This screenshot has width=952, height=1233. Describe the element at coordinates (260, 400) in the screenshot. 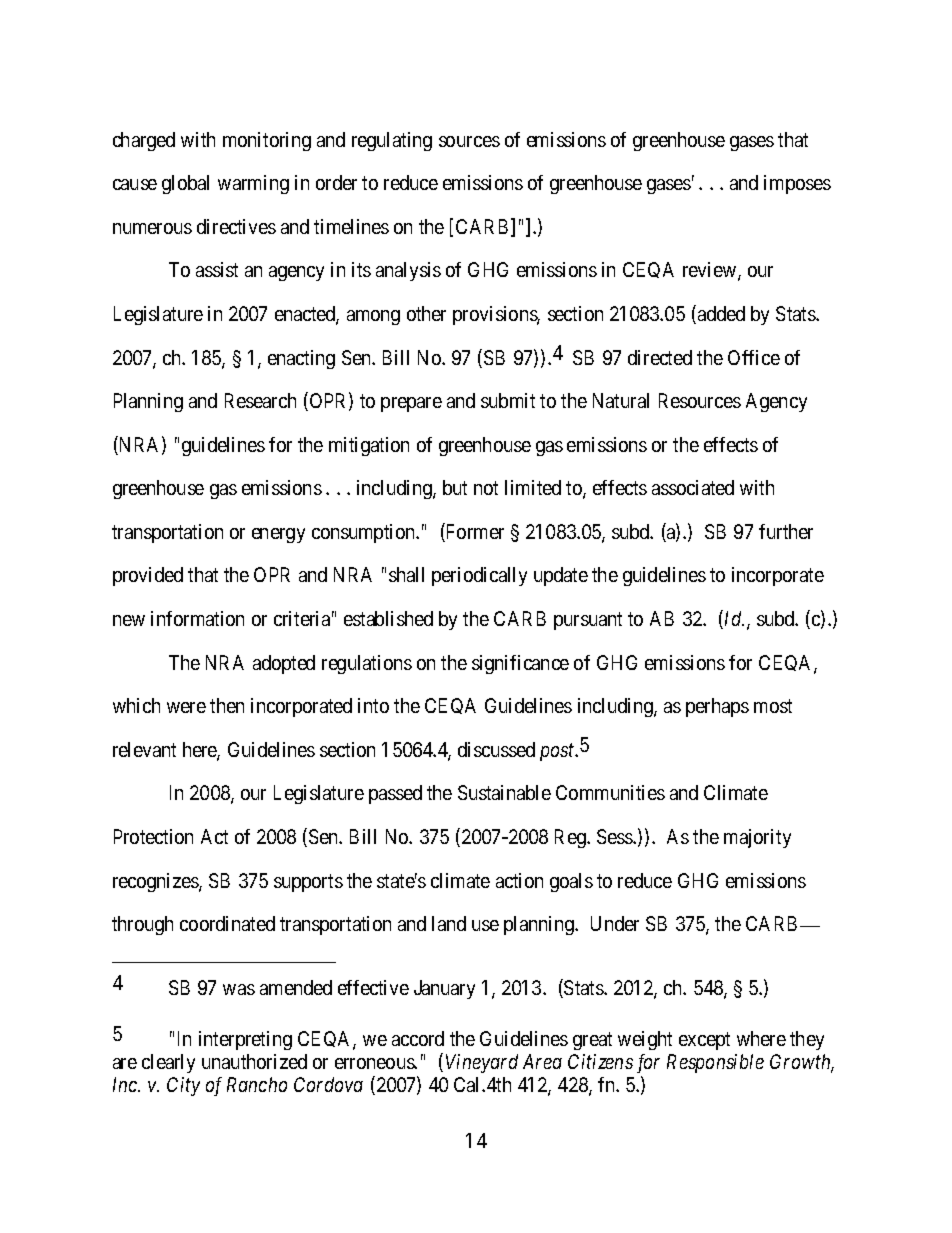

I see `Research` at that location.
